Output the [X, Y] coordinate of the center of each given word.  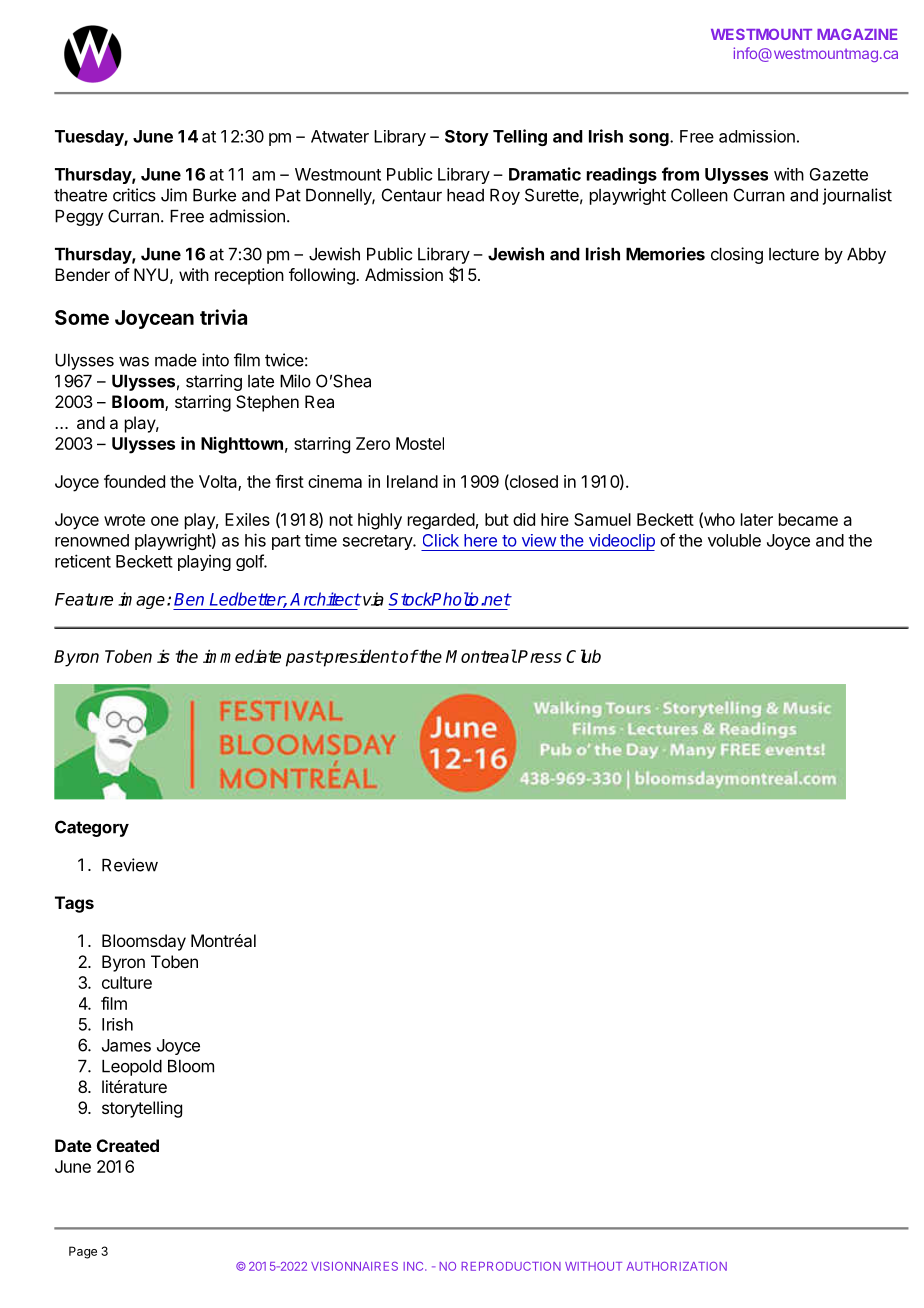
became [808, 519]
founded [134, 481]
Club [583, 656]
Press [539, 656]
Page [83, 1252]
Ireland [412, 481]
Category [92, 828]
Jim [174, 195]
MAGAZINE [857, 34]
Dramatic [545, 174]
